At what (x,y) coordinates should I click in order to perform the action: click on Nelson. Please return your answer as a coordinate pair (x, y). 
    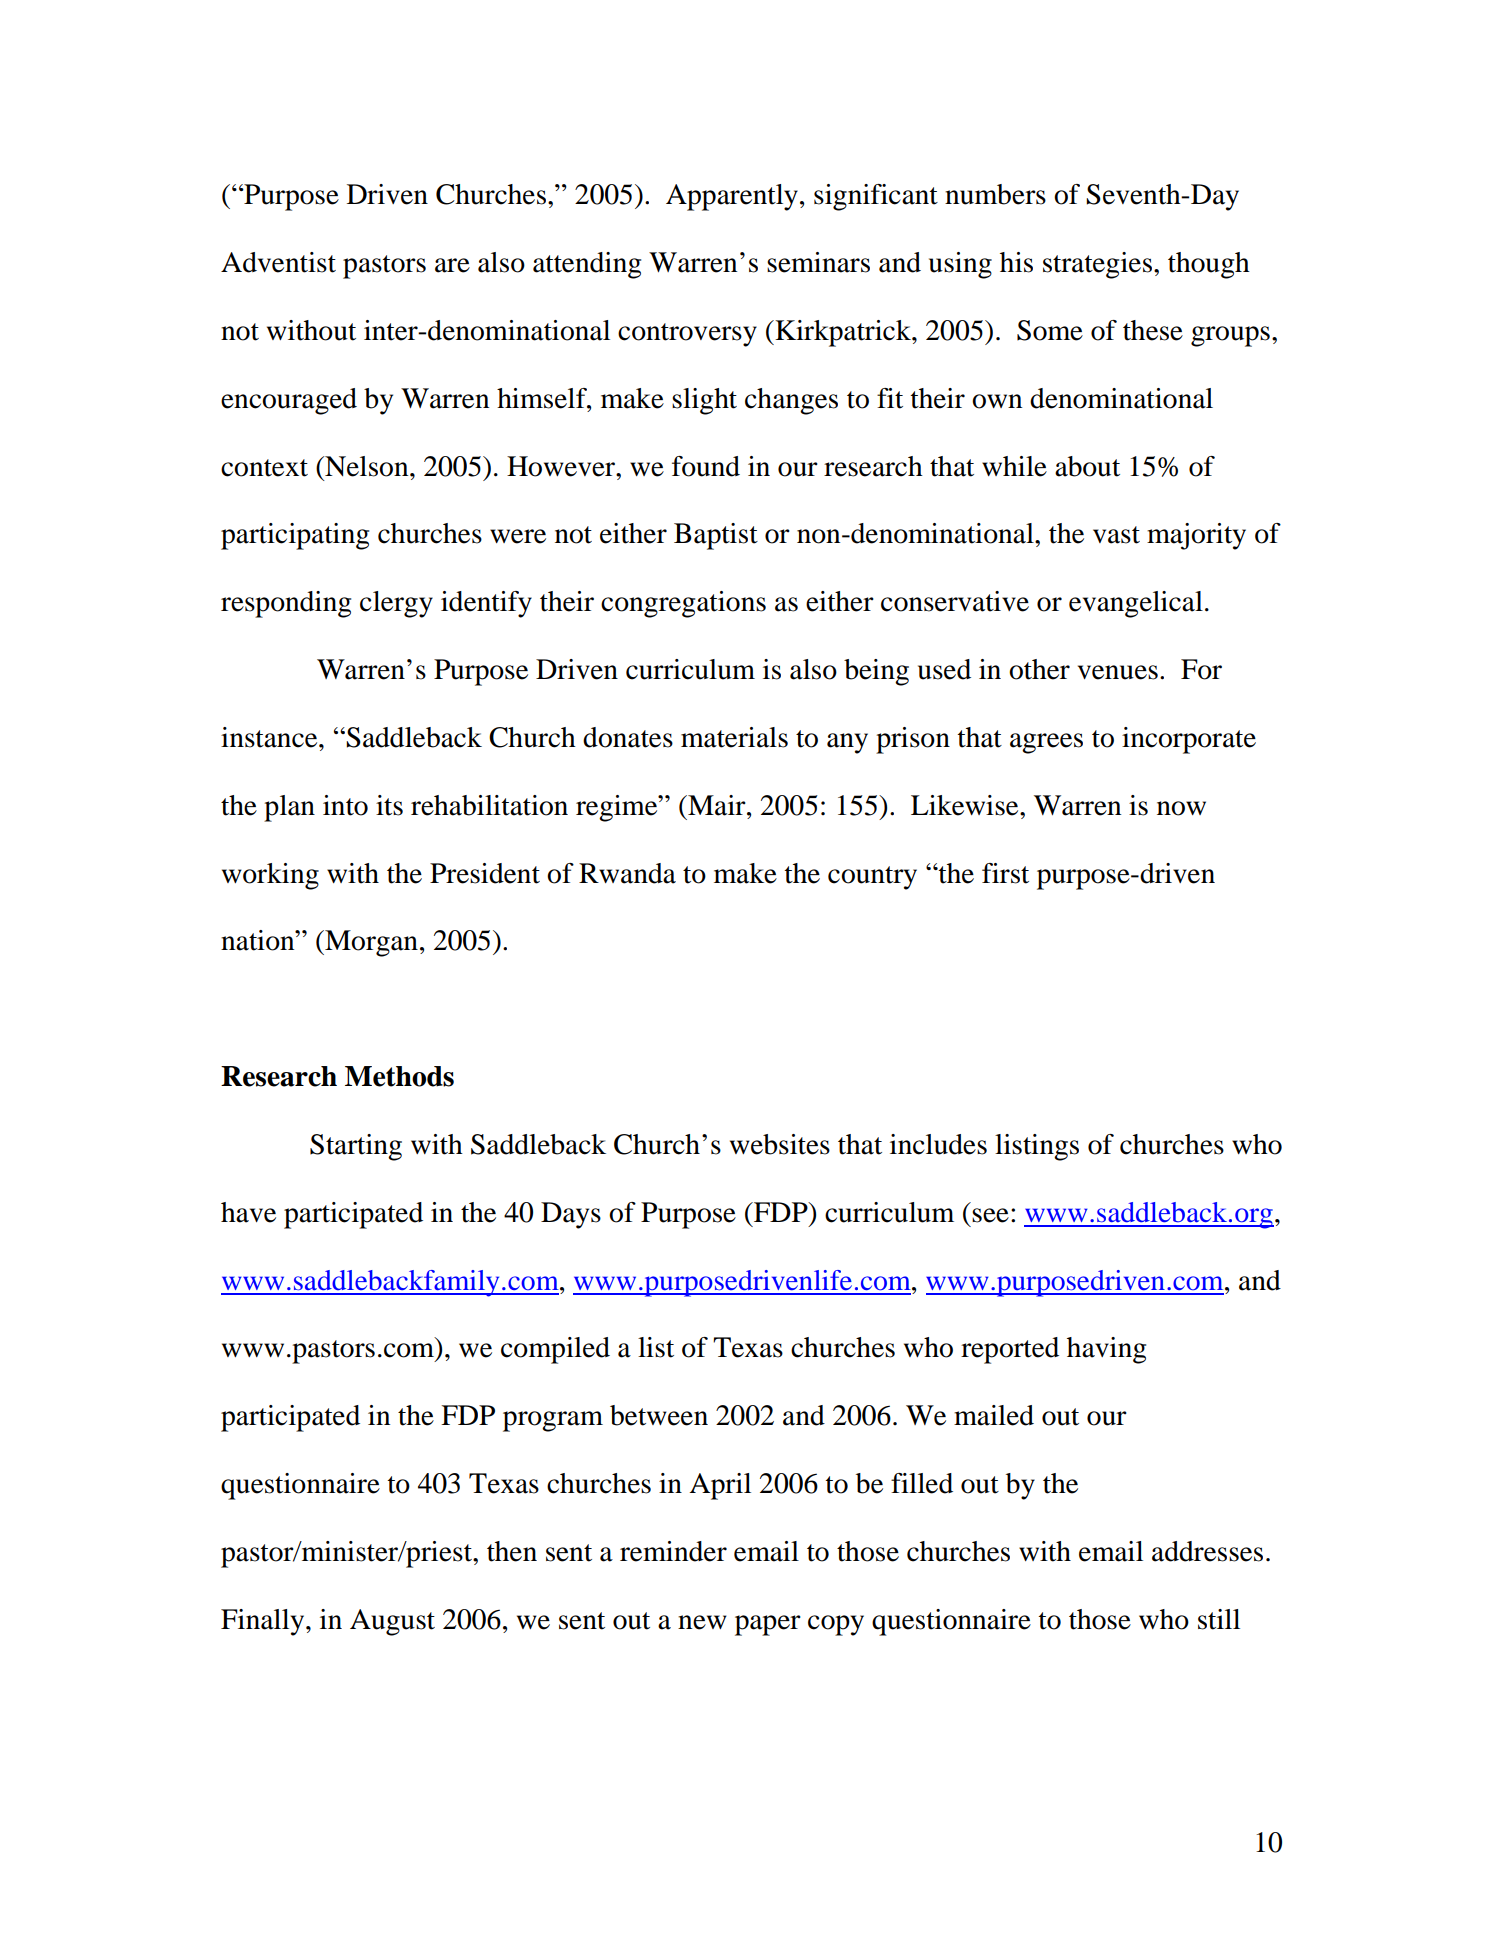
    Looking at the image, I should click on (367, 466).
